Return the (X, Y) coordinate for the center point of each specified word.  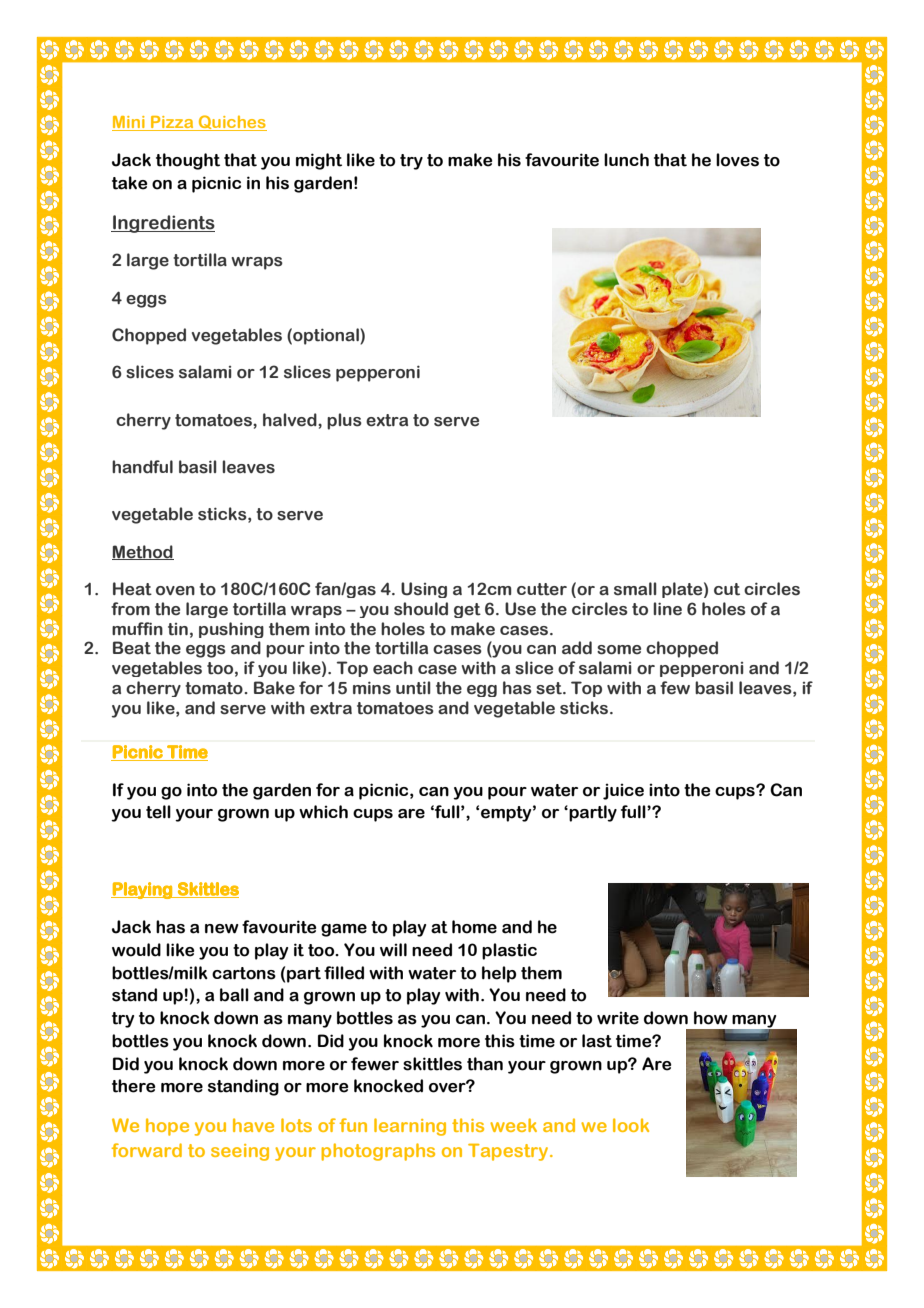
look (631, 1125)
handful (142, 467)
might (319, 161)
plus (344, 421)
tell (158, 812)
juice (623, 791)
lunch (626, 160)
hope (167, 1127)
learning (410, 1127)
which (323, 812)
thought (188, 161)
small (635, 589)
